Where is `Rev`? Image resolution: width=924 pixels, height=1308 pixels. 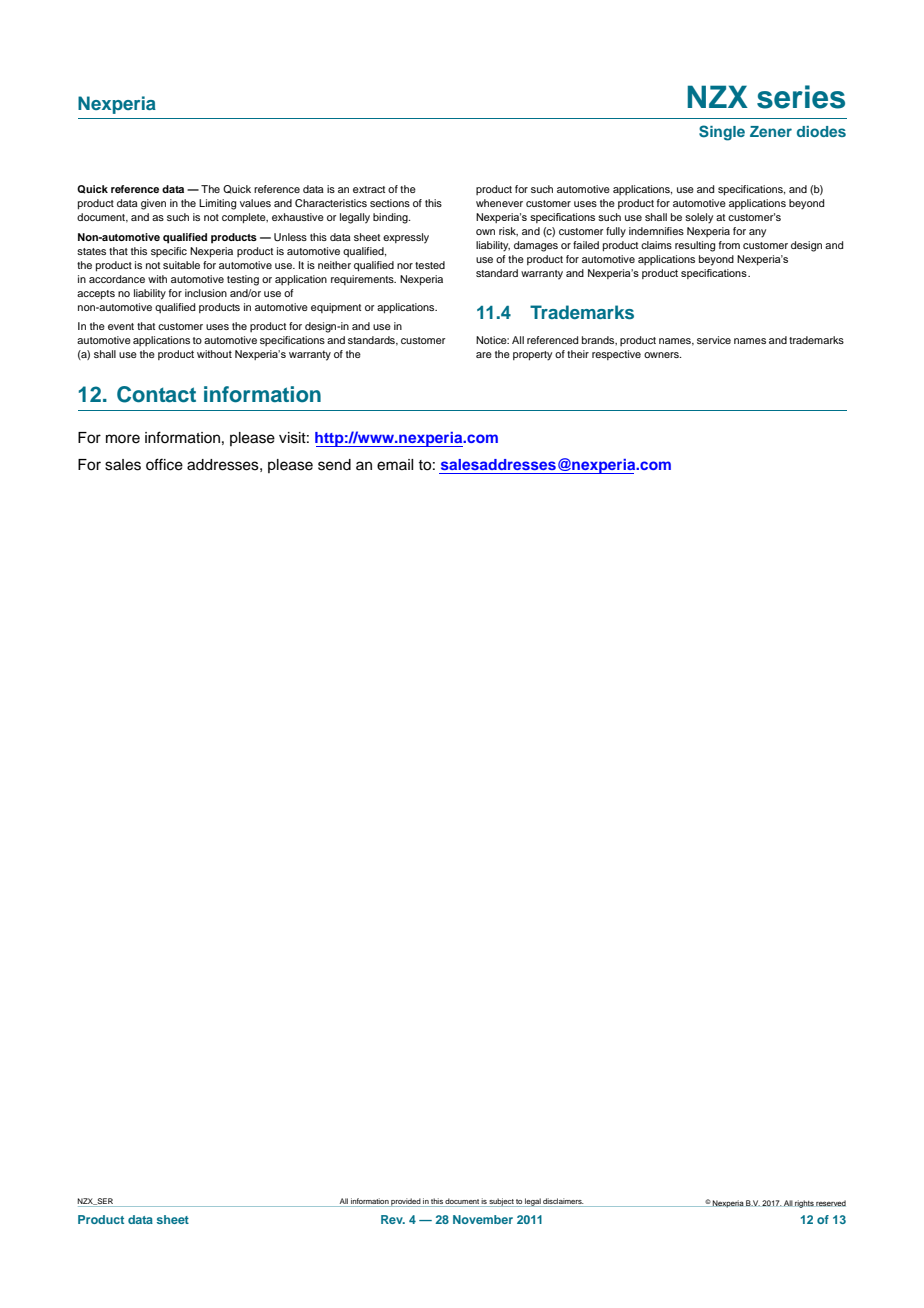
Rev is located at coordinates (393, 1219).
